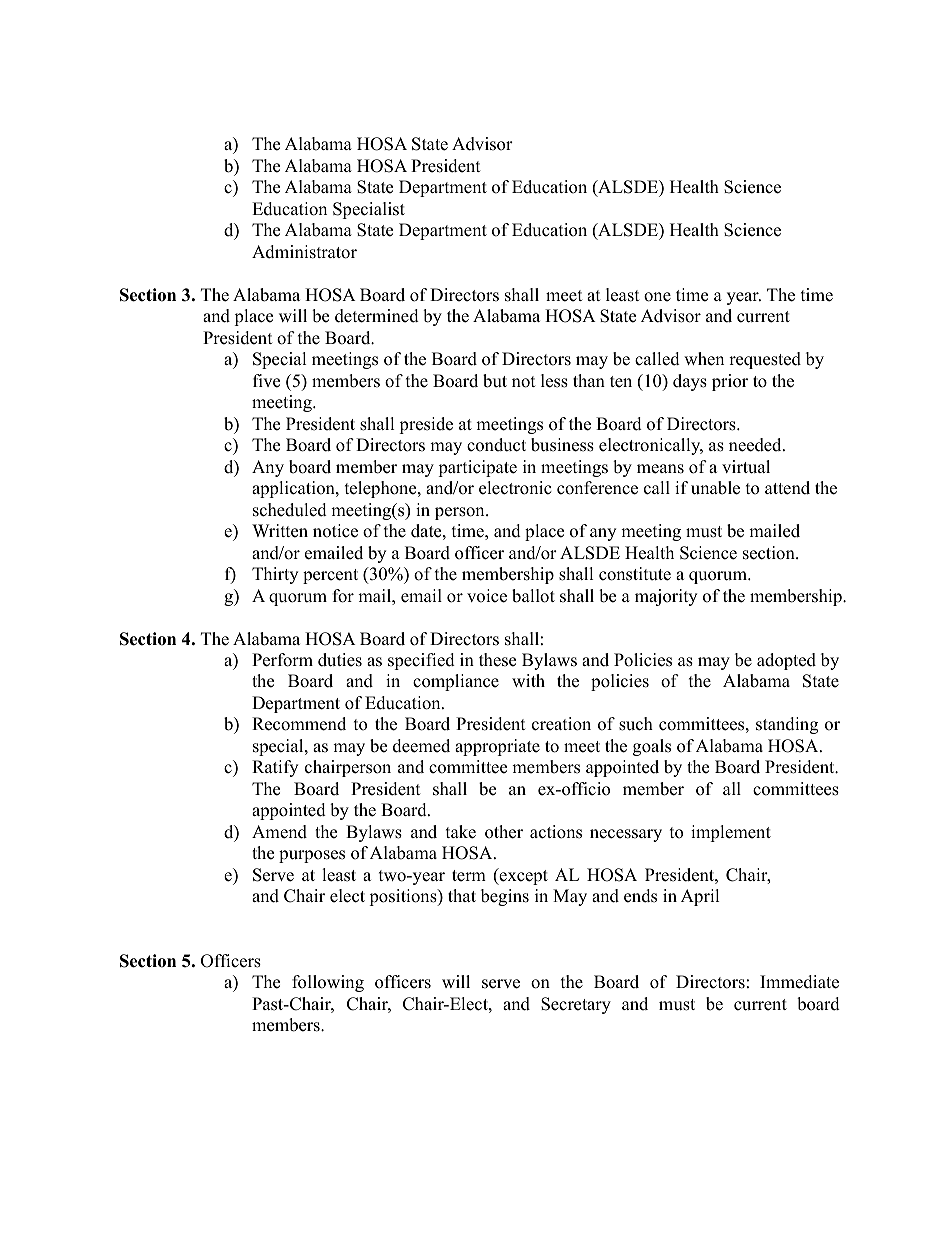  What do you see at coordinates (294, 489) in the image?
I see `application` at bounding box center [294, 489].
